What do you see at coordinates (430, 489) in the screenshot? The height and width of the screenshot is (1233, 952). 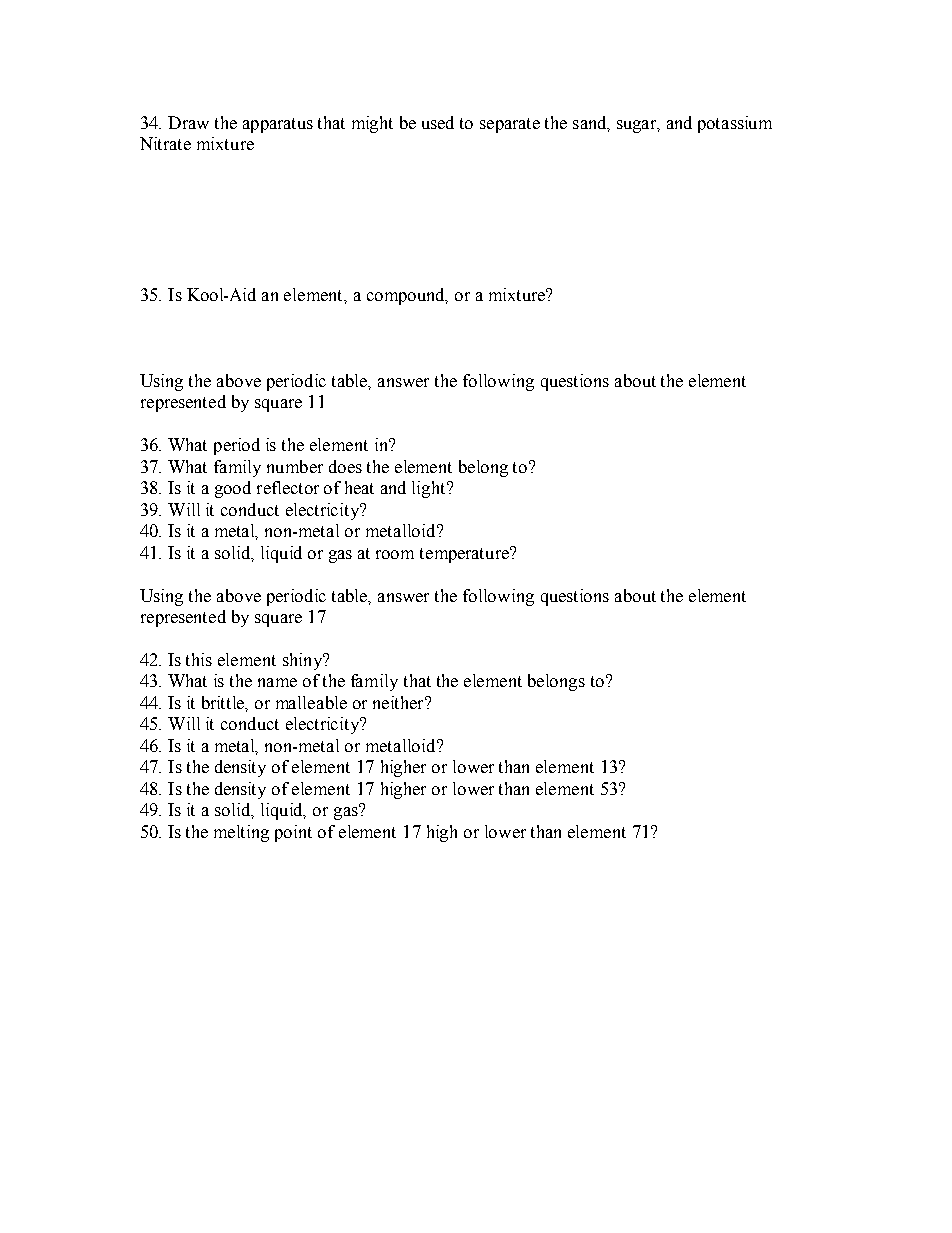 I see `light` at bounding box center [430, 489].
